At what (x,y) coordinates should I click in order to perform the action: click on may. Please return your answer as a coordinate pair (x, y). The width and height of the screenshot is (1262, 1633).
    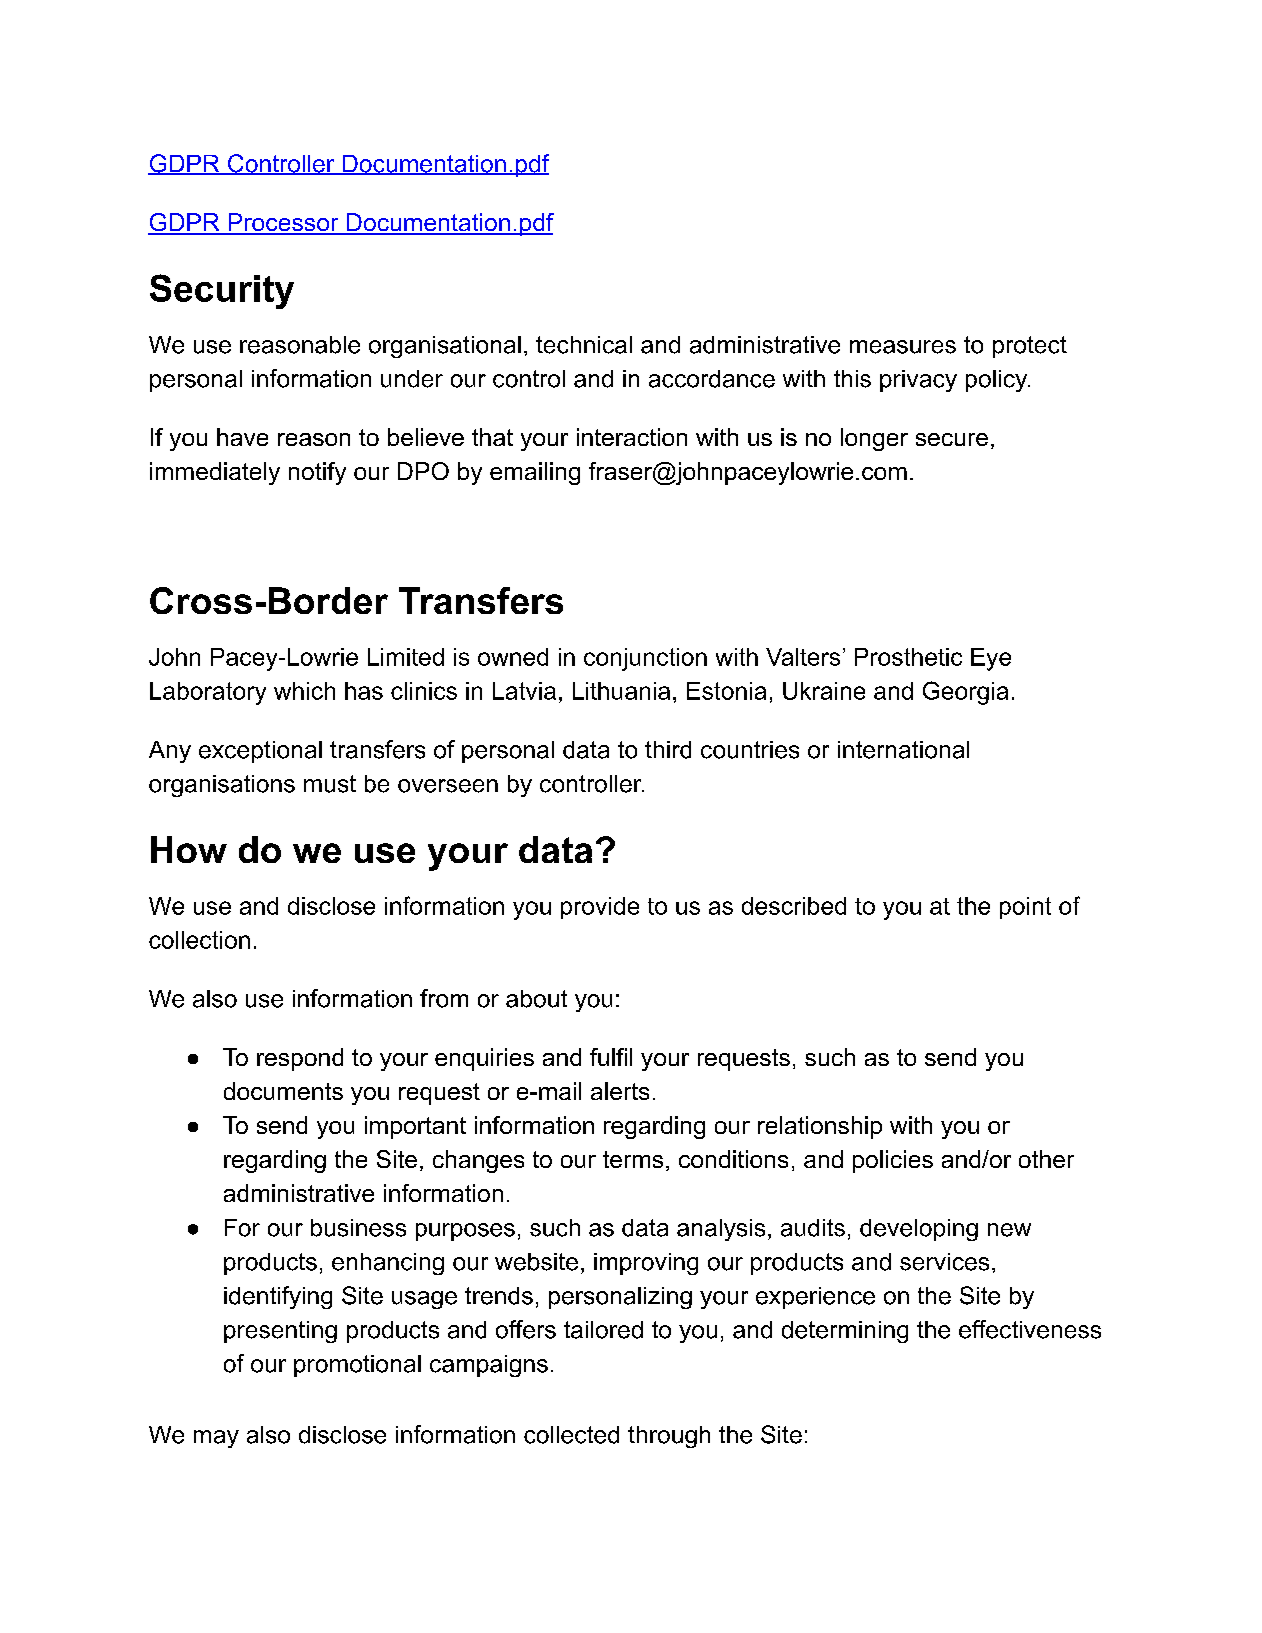
    Looking at the image, I should click on (216, 1439).
